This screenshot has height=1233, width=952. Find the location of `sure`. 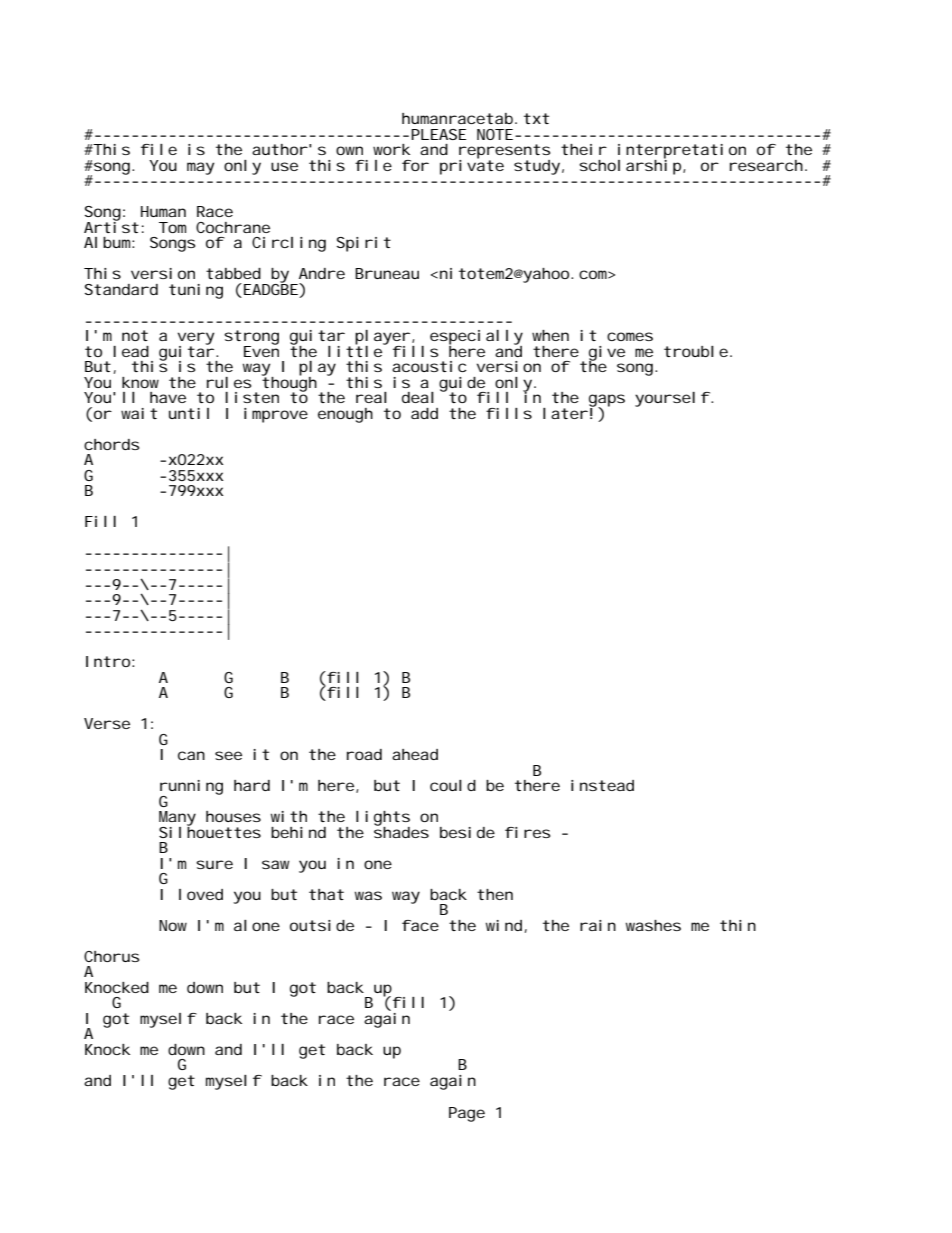

sure is located at coordinates (214, 864).
